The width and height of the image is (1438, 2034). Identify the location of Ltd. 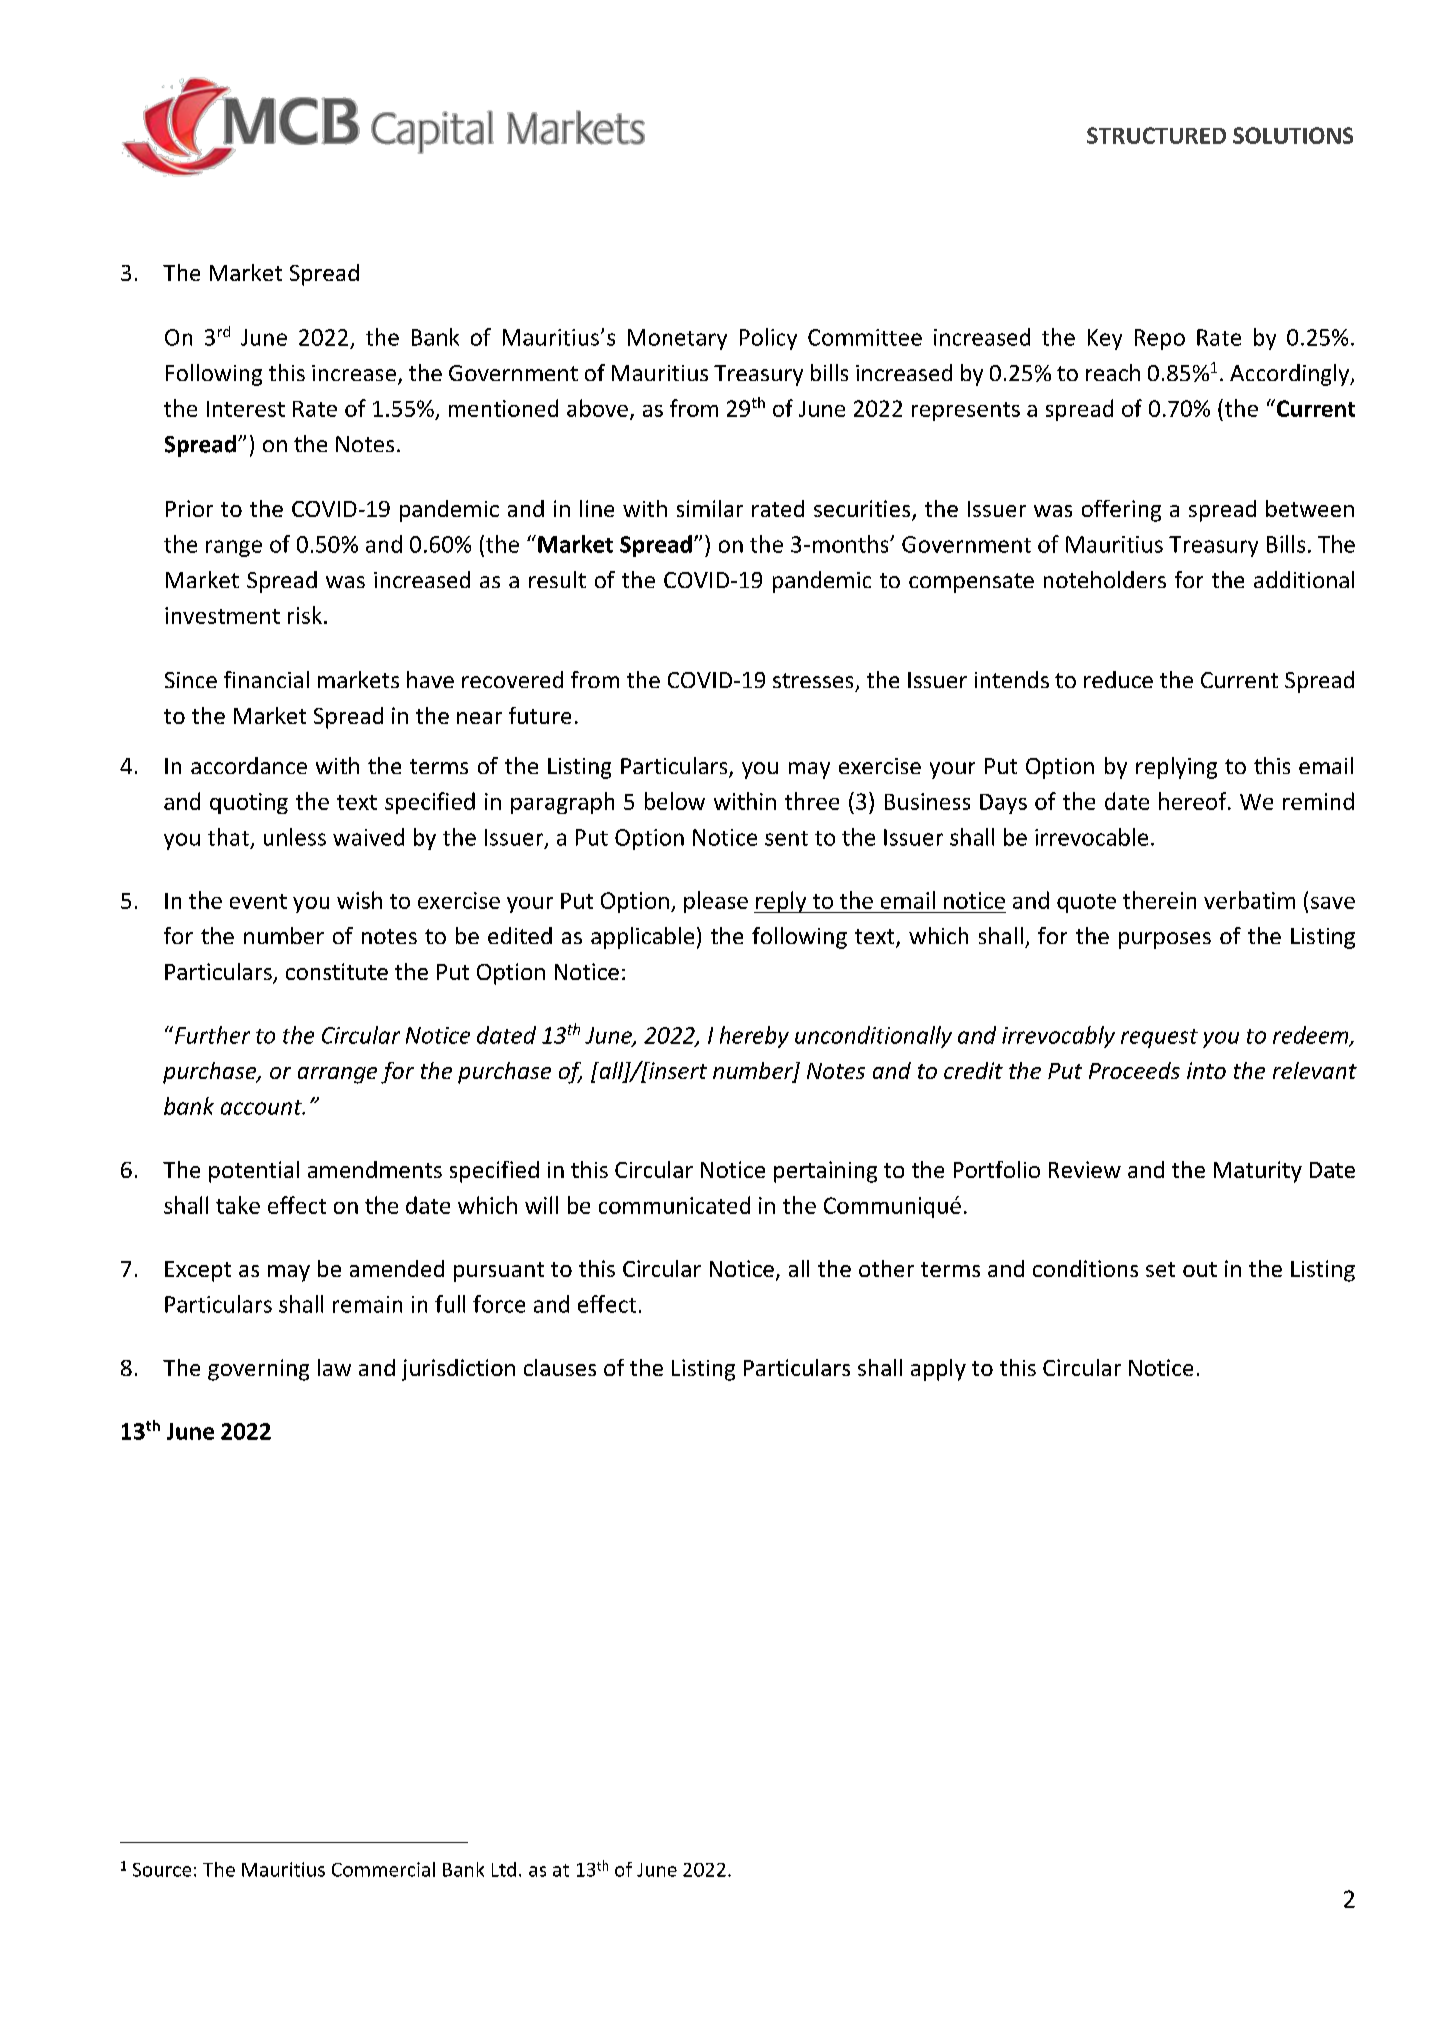
(504, 1869).
